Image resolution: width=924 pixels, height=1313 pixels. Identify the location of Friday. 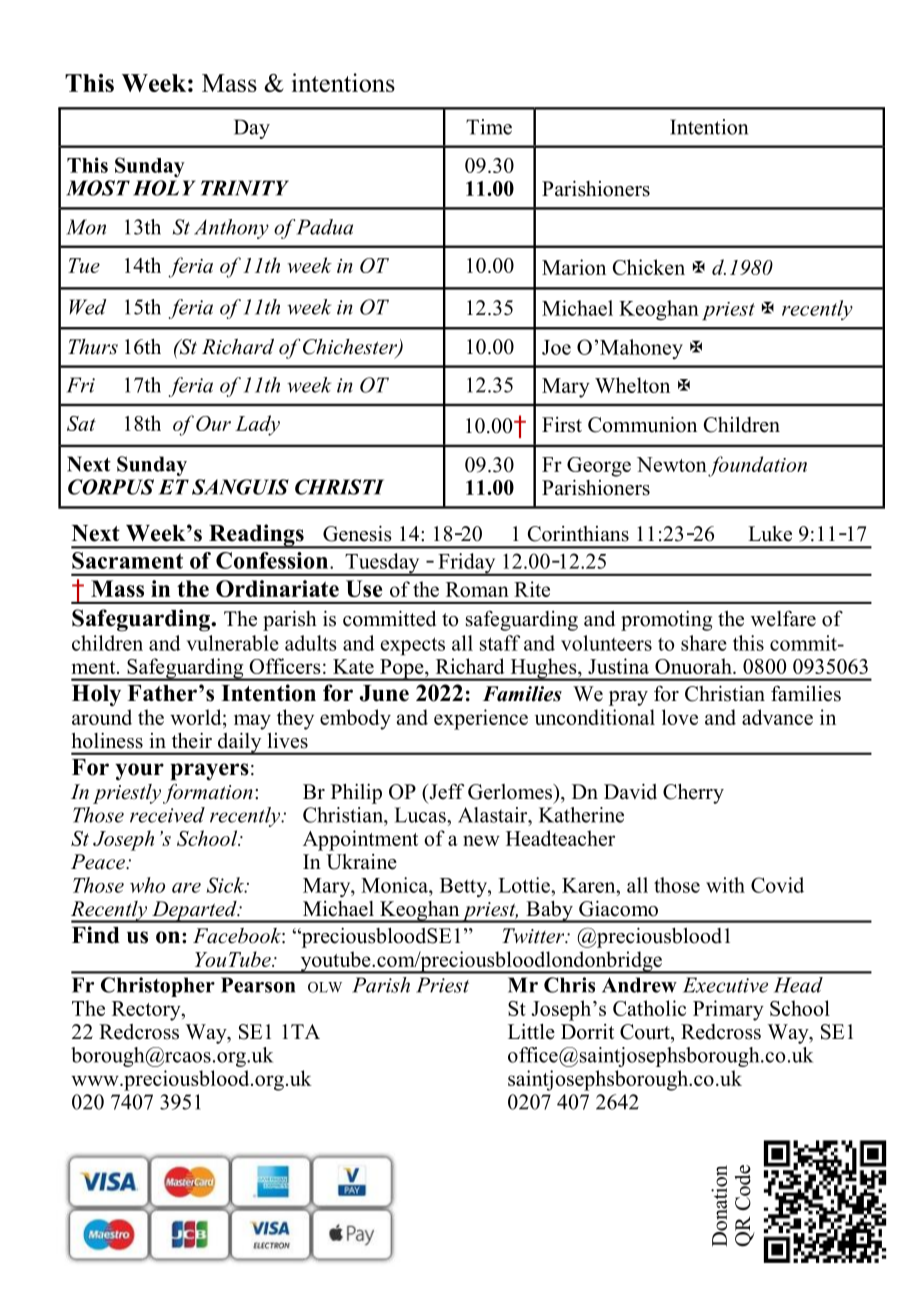
(467, 564).
